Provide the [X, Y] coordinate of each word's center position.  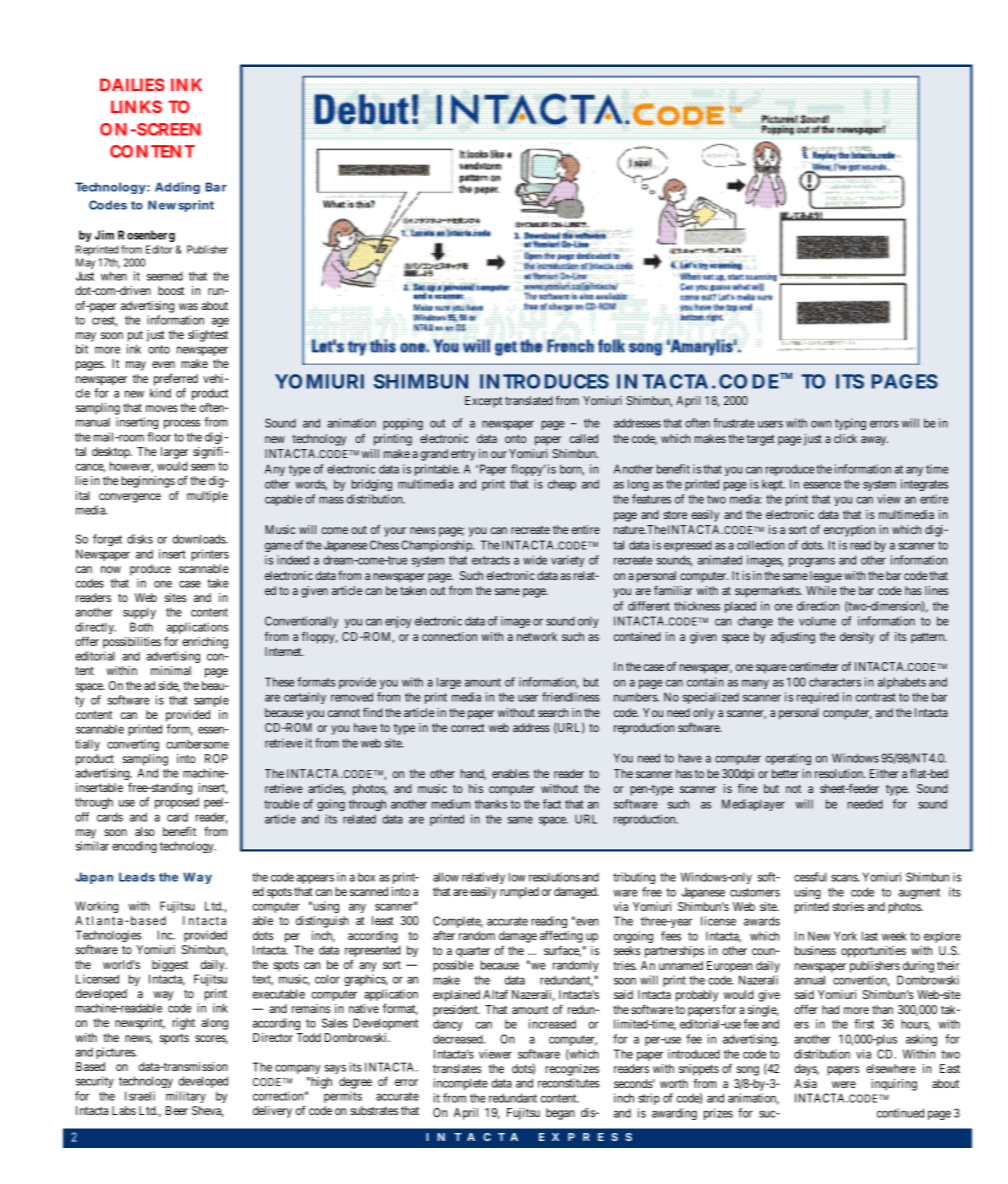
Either [884, 773]
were [844, 1084]
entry [463, 455]
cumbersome [197, 744]
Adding [177, 188]
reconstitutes [569, 1083]
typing [850, 424]
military [186, 1097]
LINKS [136, 106]
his [476, 788]
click [845, 438]
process [182, 424]
